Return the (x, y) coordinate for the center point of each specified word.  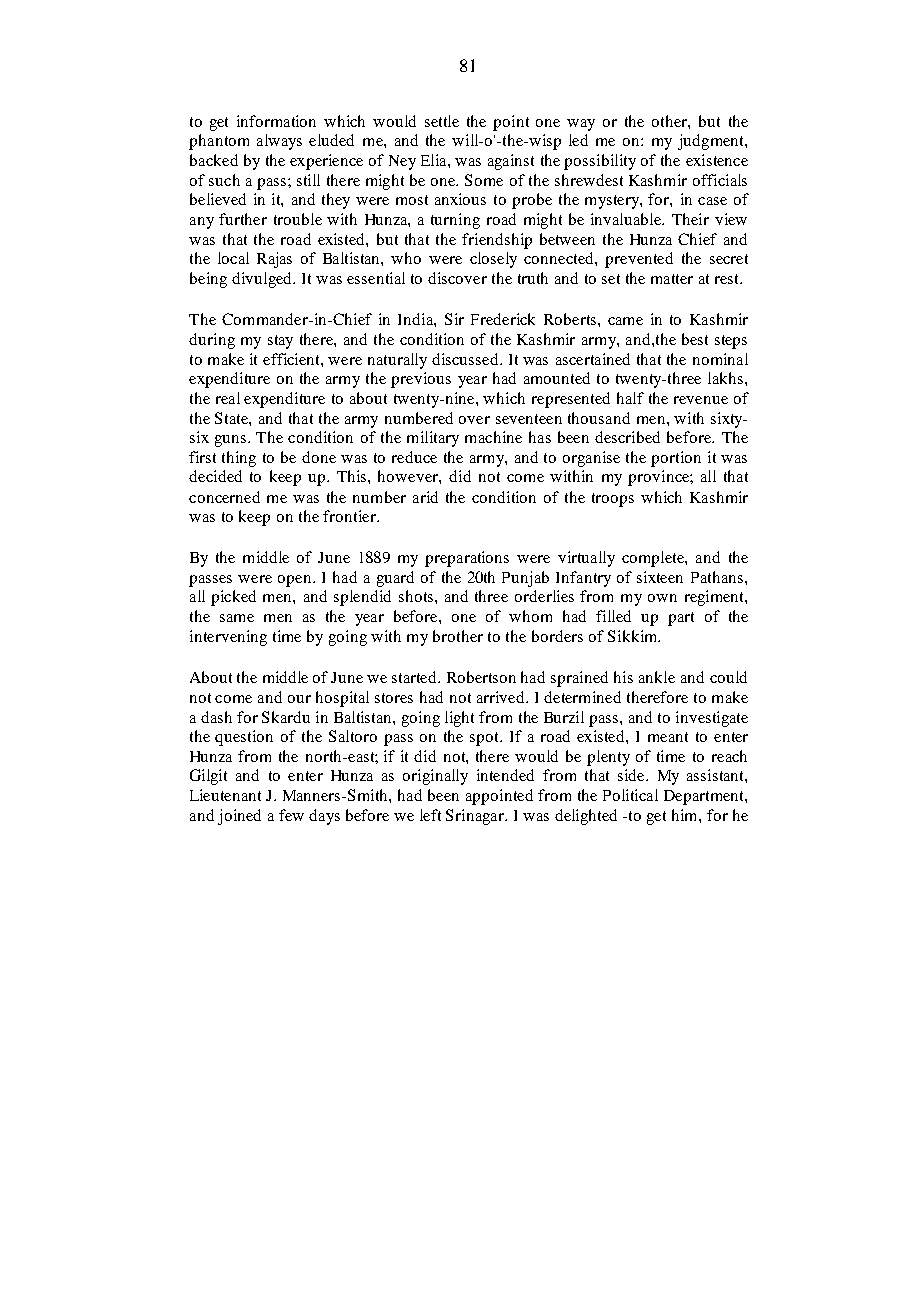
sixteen (660, 577)
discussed (466, 359)
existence (717, 160)
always (279, 142)
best (695, 339)
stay (280, 342)
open (294, 581)
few (291, 815)
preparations (467, 559)
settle (442, 121)
